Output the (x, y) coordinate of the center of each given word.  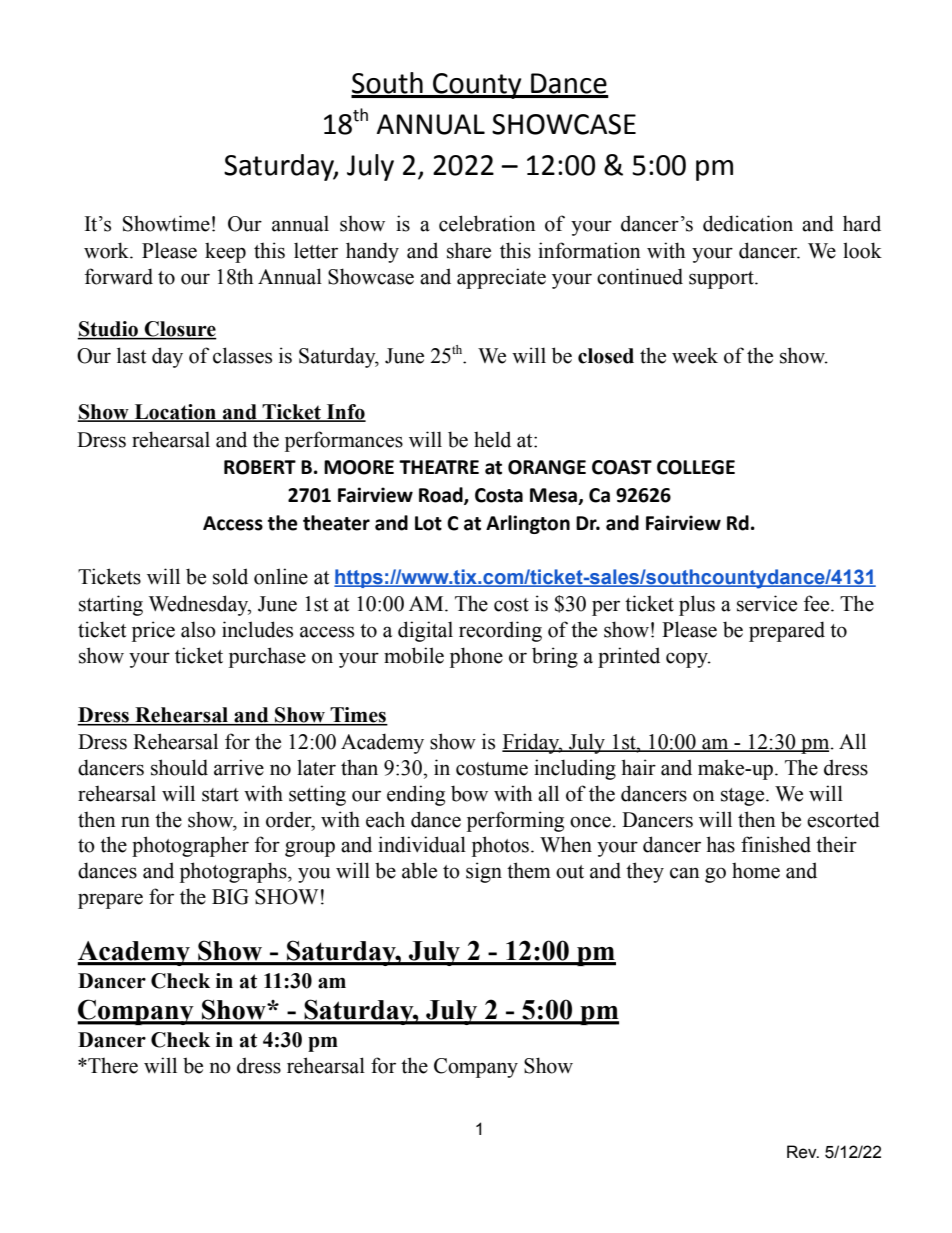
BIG (230, 897)
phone (476, 657)
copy (688, 660)
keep (225, 252)
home (756, 870)
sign (484, 872)
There (112, 1065)
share (469, 250)
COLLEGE (696, 467)
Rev (803, 1152)
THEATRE (439, 467)
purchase (267, 657)
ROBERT (260, 467)
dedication (748, 223)
